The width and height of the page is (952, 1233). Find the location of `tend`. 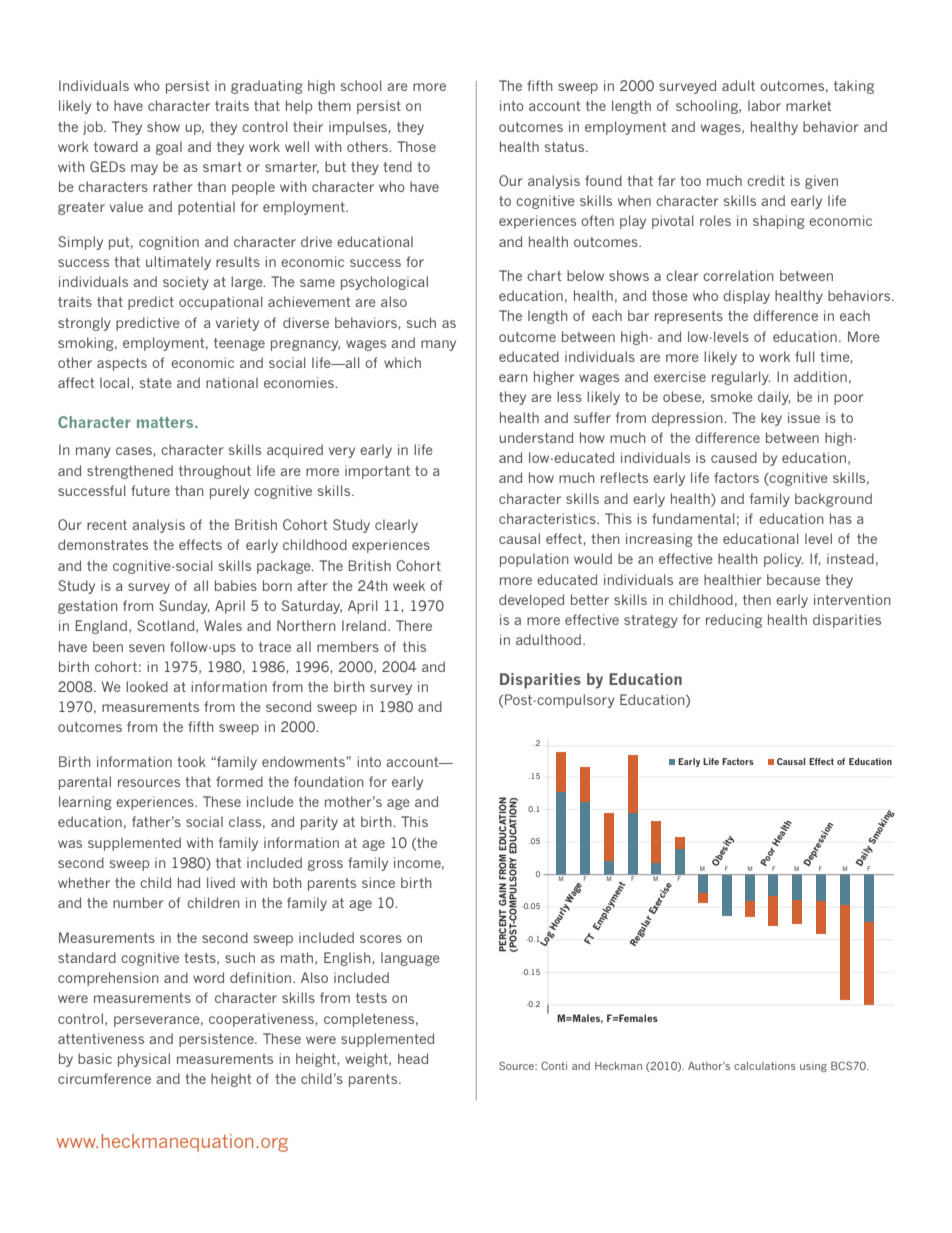

tend is located at coordinates (397, 166).
